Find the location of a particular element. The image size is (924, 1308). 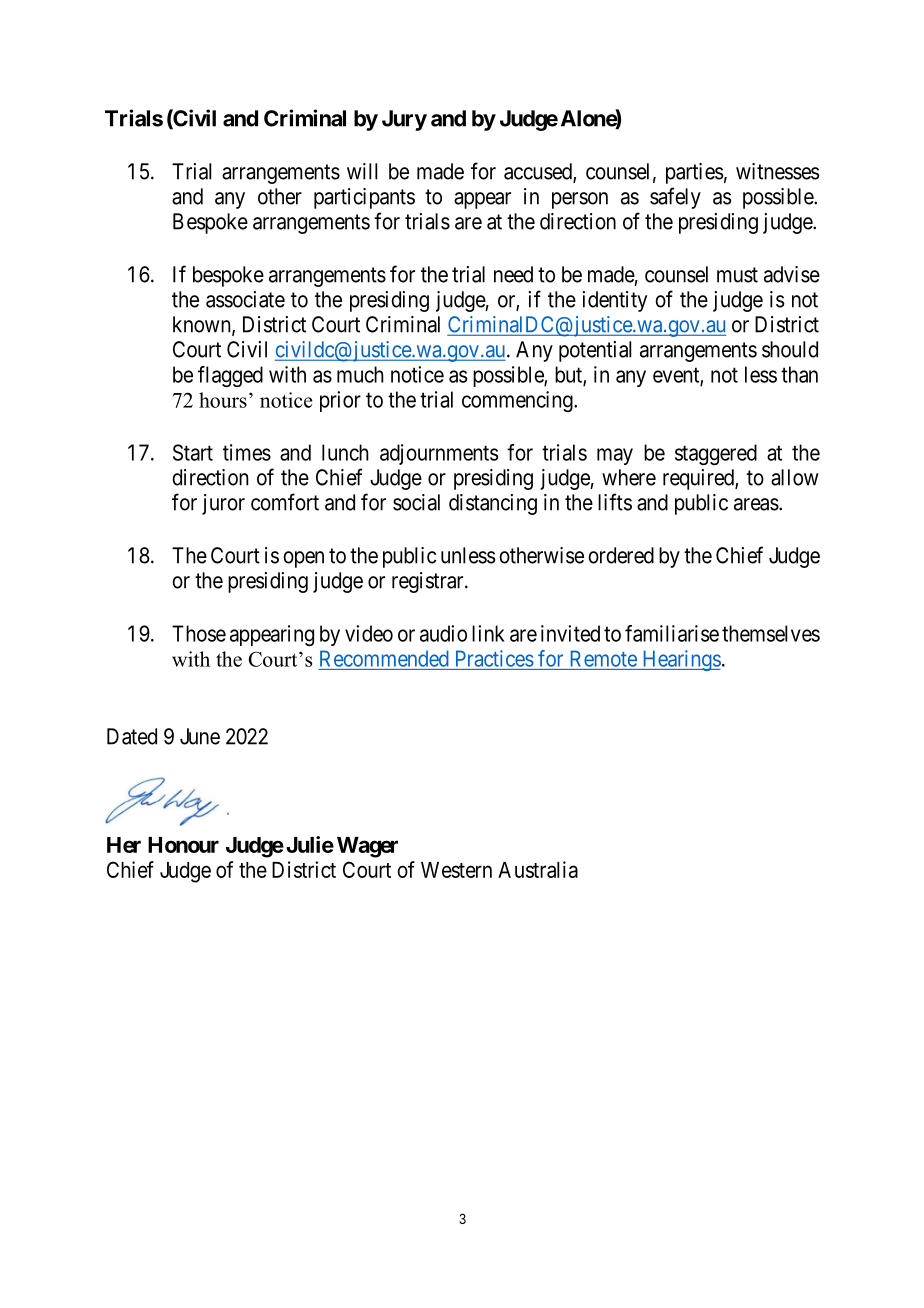

will is located at coordinates (362, 171).
